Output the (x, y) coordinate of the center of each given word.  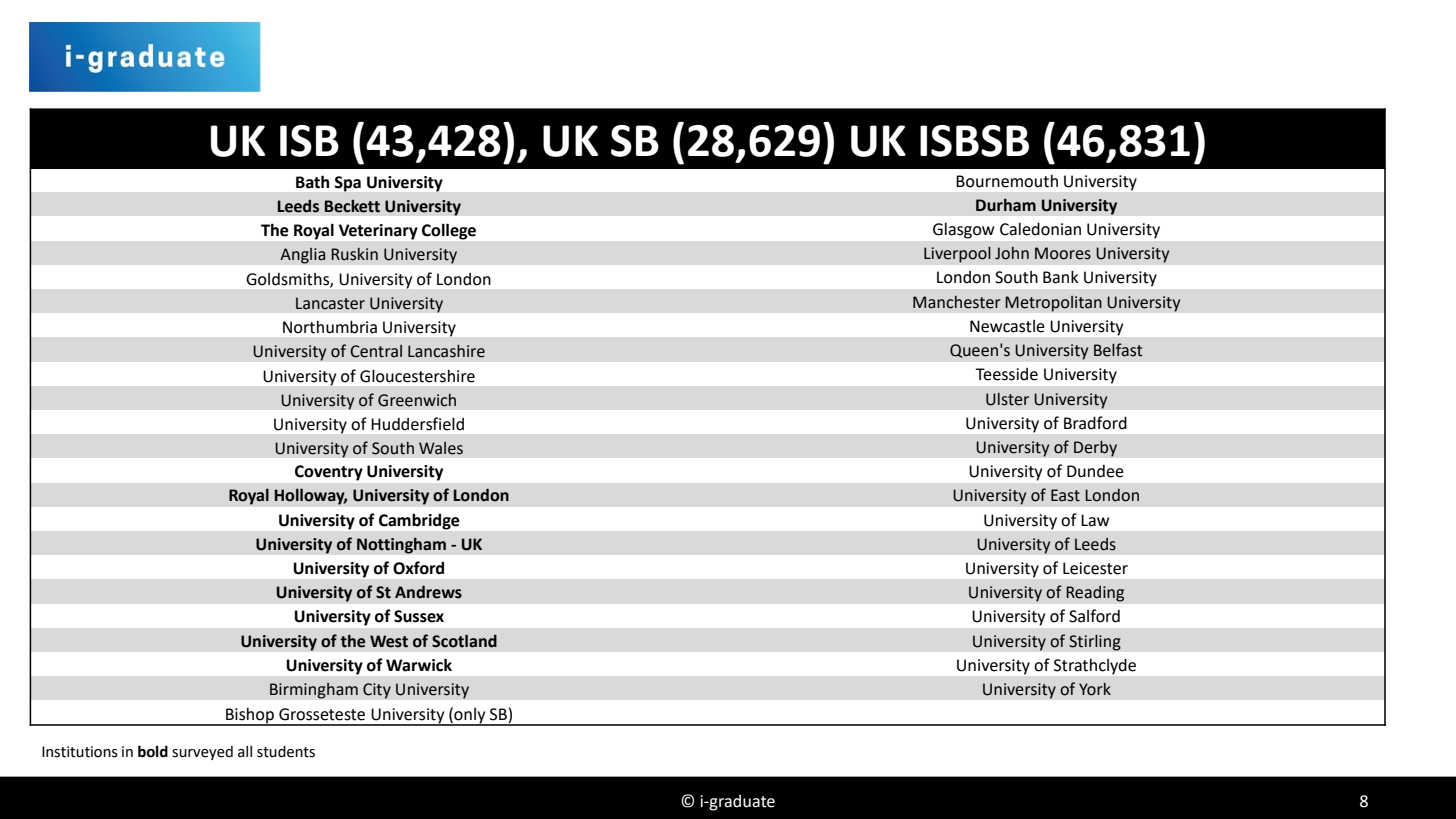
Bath (312, 182)
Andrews (428, 592)
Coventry (329, 473)
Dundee (1095, 471)
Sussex (419, 616)
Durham (1006, 205)
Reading (1095, 593)
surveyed (202, 753)
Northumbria (330, 327)
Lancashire (446, 351)
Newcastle (1007, 326)
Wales (441, 448)
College (449, 232)
